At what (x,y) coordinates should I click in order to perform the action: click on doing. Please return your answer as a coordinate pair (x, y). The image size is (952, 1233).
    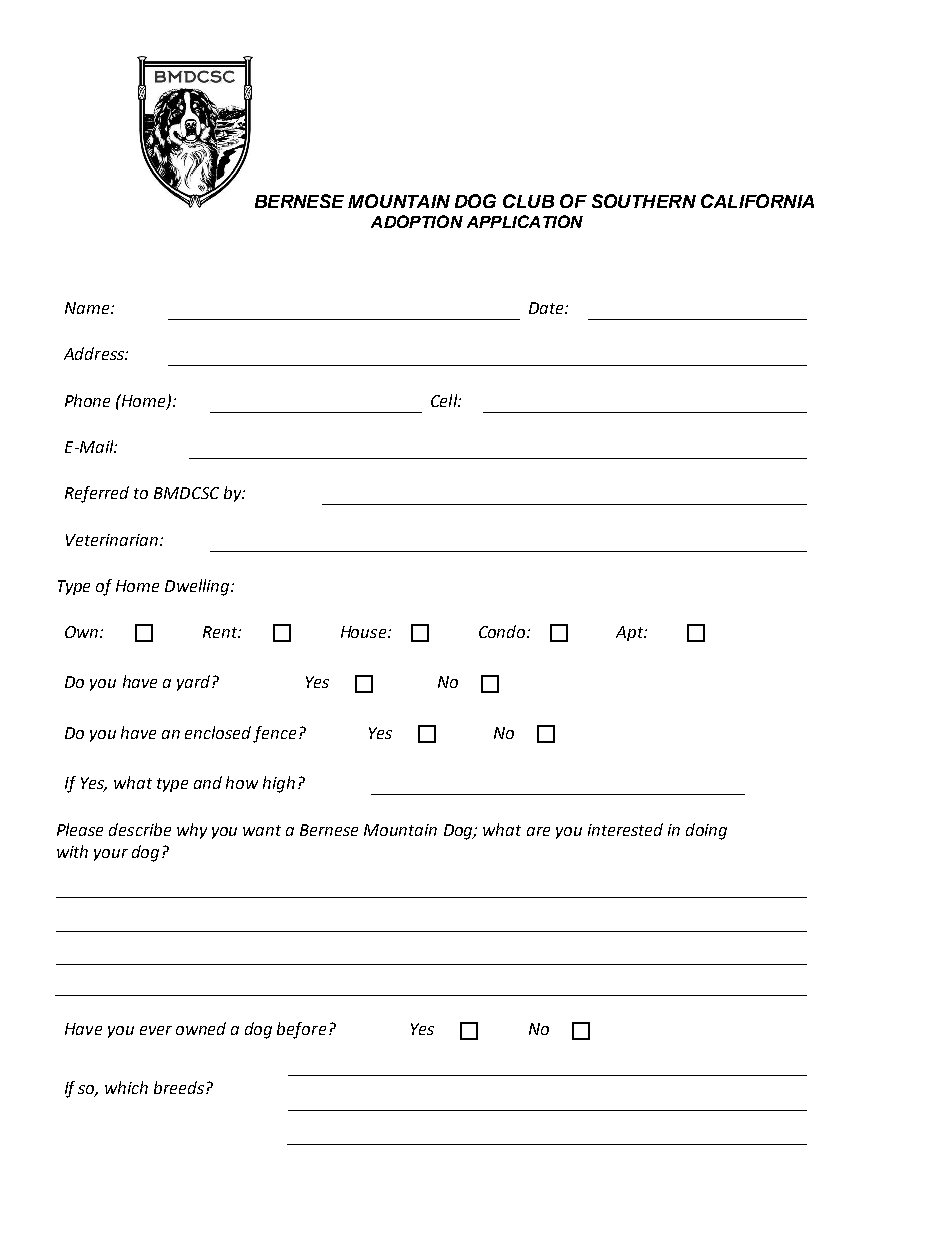
    Looking at the image, I should click on (706, 831).
